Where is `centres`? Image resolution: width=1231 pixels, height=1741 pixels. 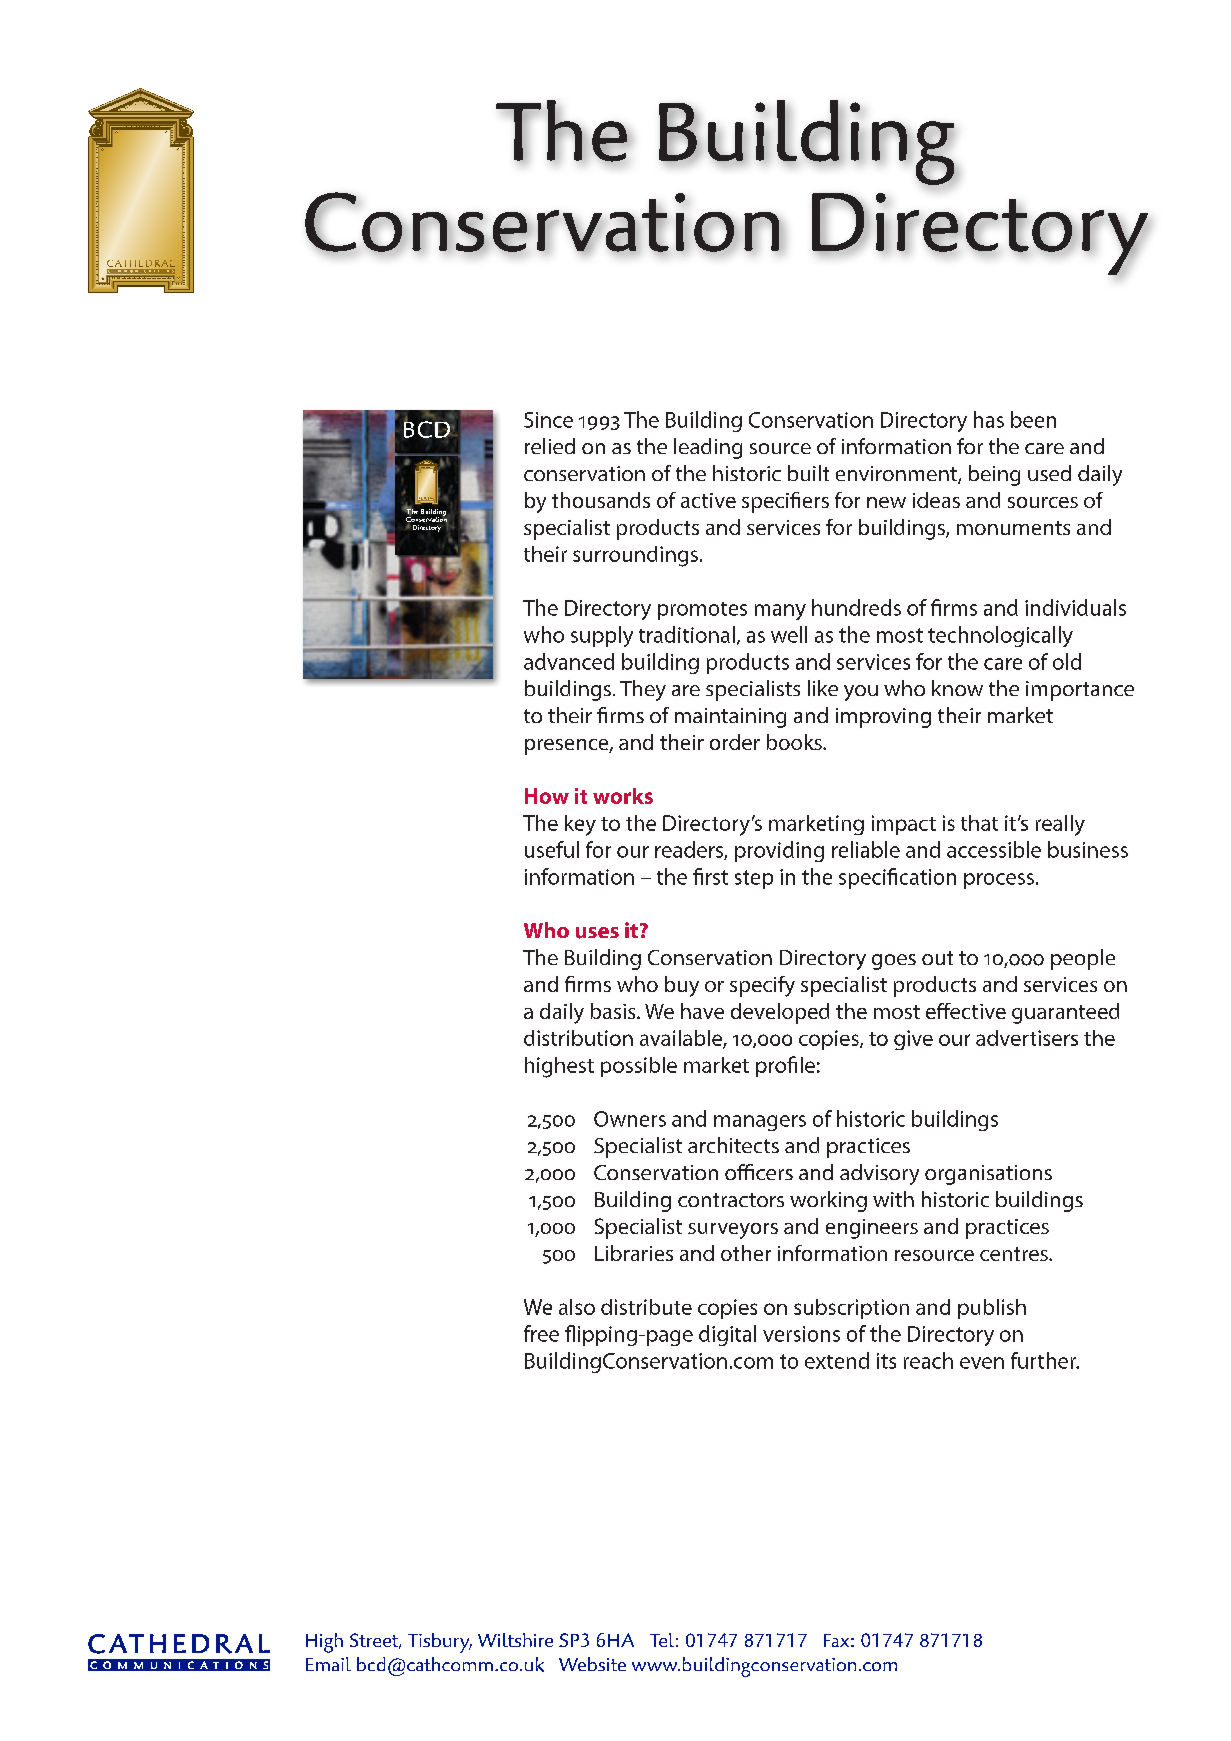 centres is located at coordinates (1015, 1254).
